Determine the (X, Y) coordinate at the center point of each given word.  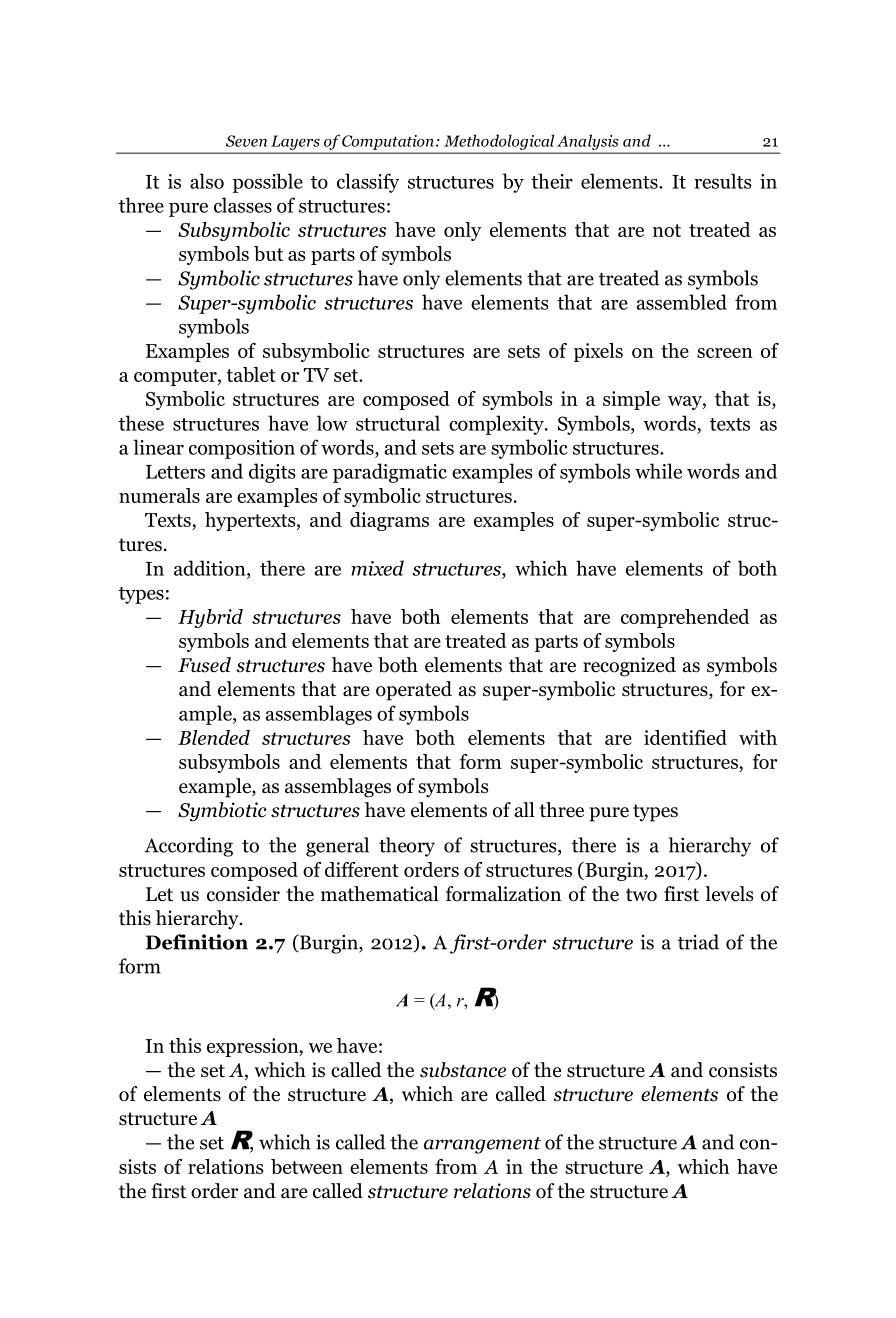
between (307, 1166)
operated (414, 691)
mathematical (380, 894)
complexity (497, 425)
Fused (204, 665)
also (207, 181)
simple (631, 400)
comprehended (685, 618)
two (641, 895)
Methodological (499, 142)
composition (242, 449)
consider (243, 894)
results (722, 181)
